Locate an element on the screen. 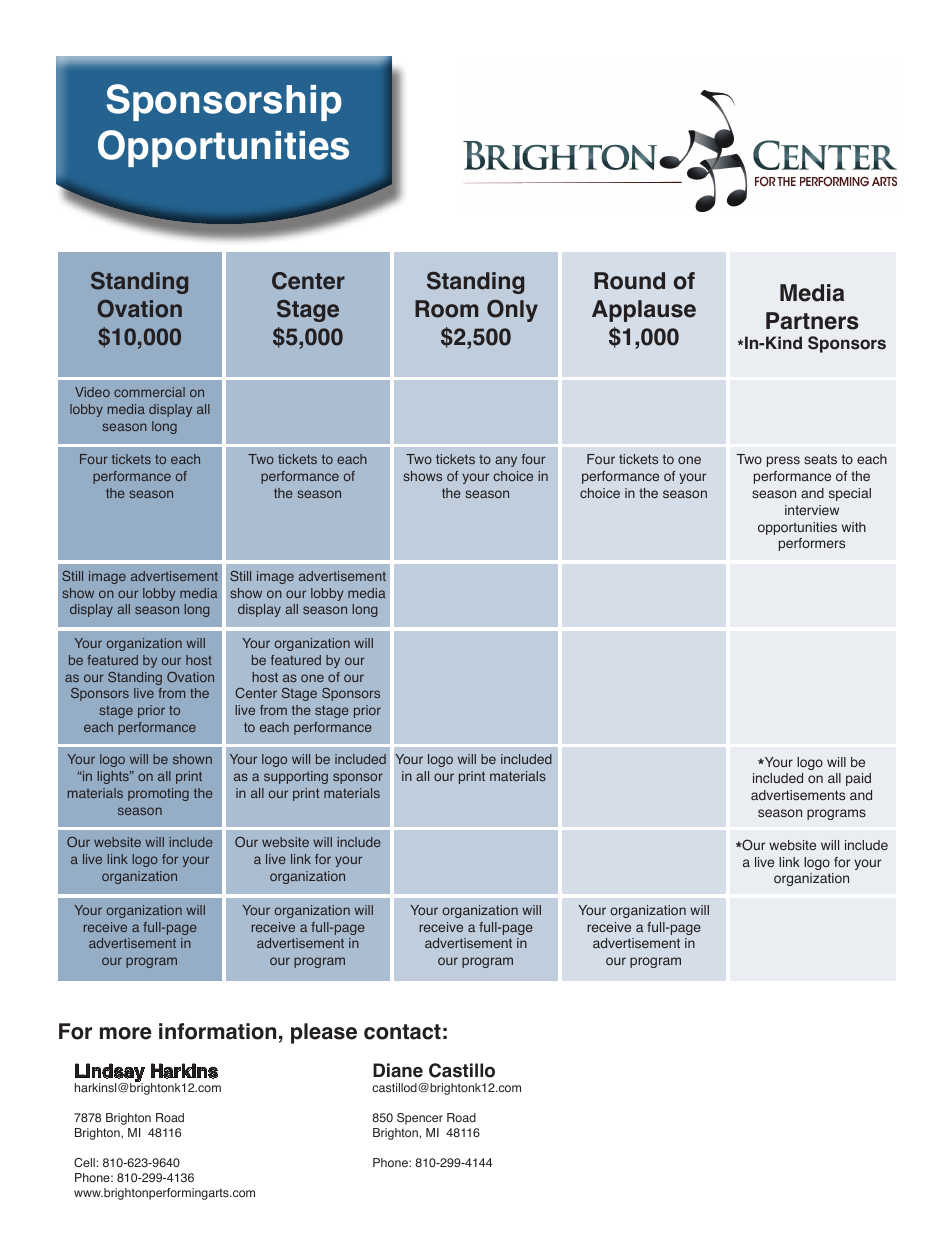 The width and height of the screenshot is (952, 1233). Video is located at coordinates (92, 392).
